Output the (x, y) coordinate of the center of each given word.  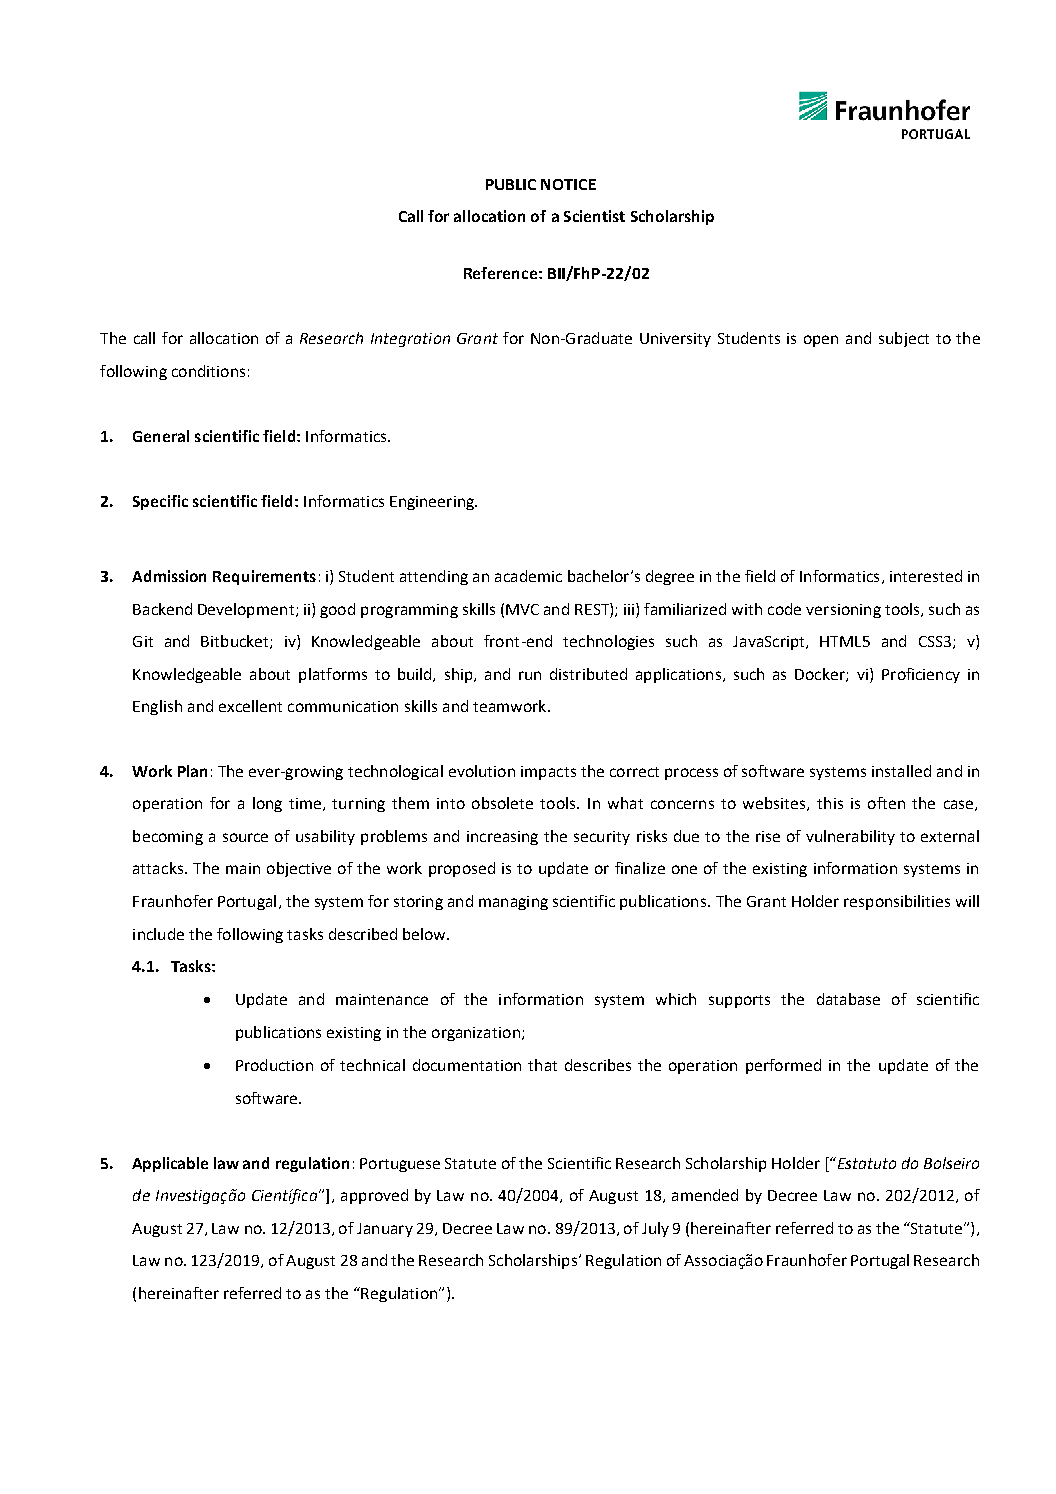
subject (904, 339)
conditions (208, 371)
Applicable (170, 1164)
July (655, 1229)
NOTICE (568, 184)
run (530, 675)
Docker (821, 675)
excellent (250, 706)
